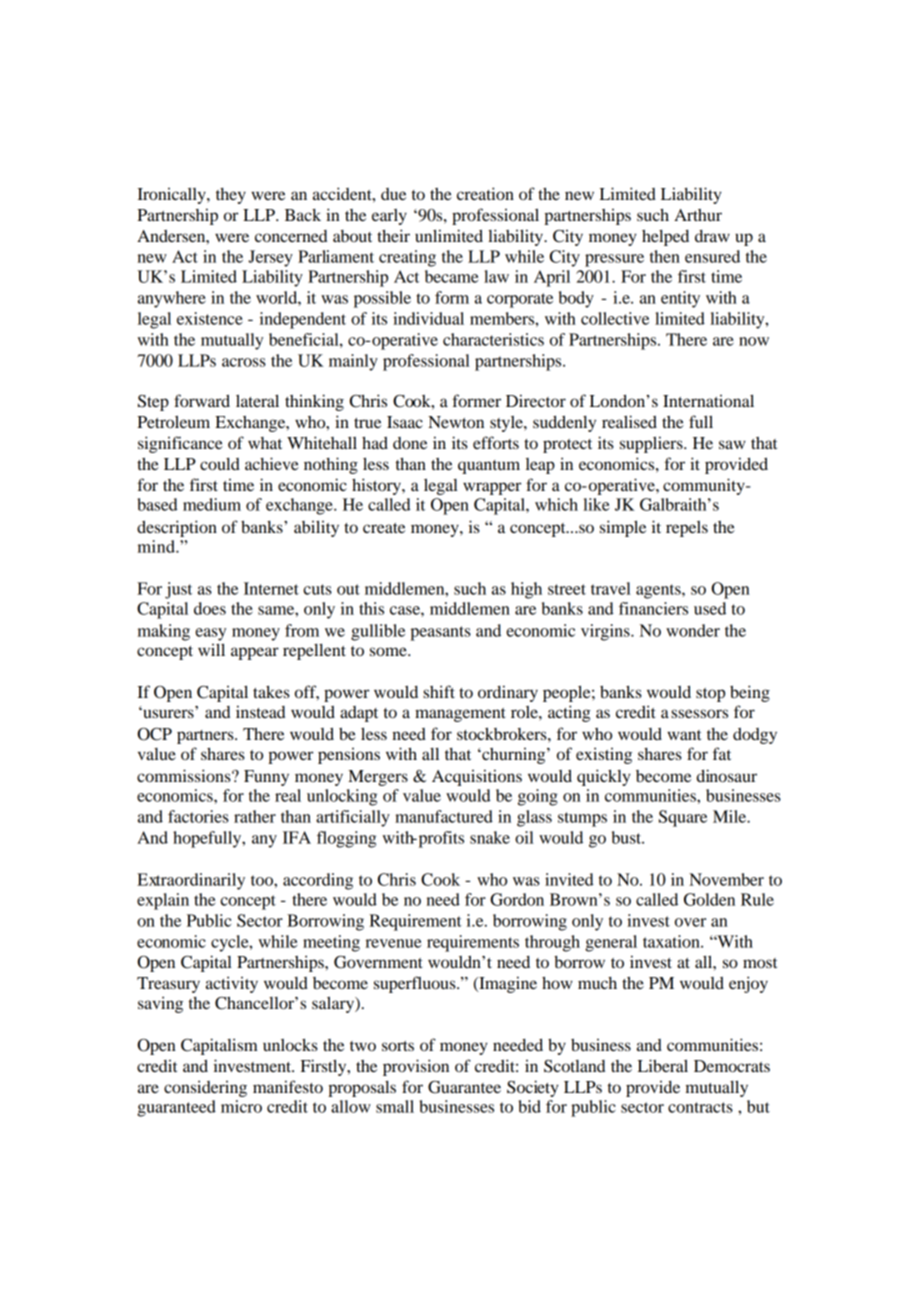  I want to click on Extraordinarily, so click(191, 881).
